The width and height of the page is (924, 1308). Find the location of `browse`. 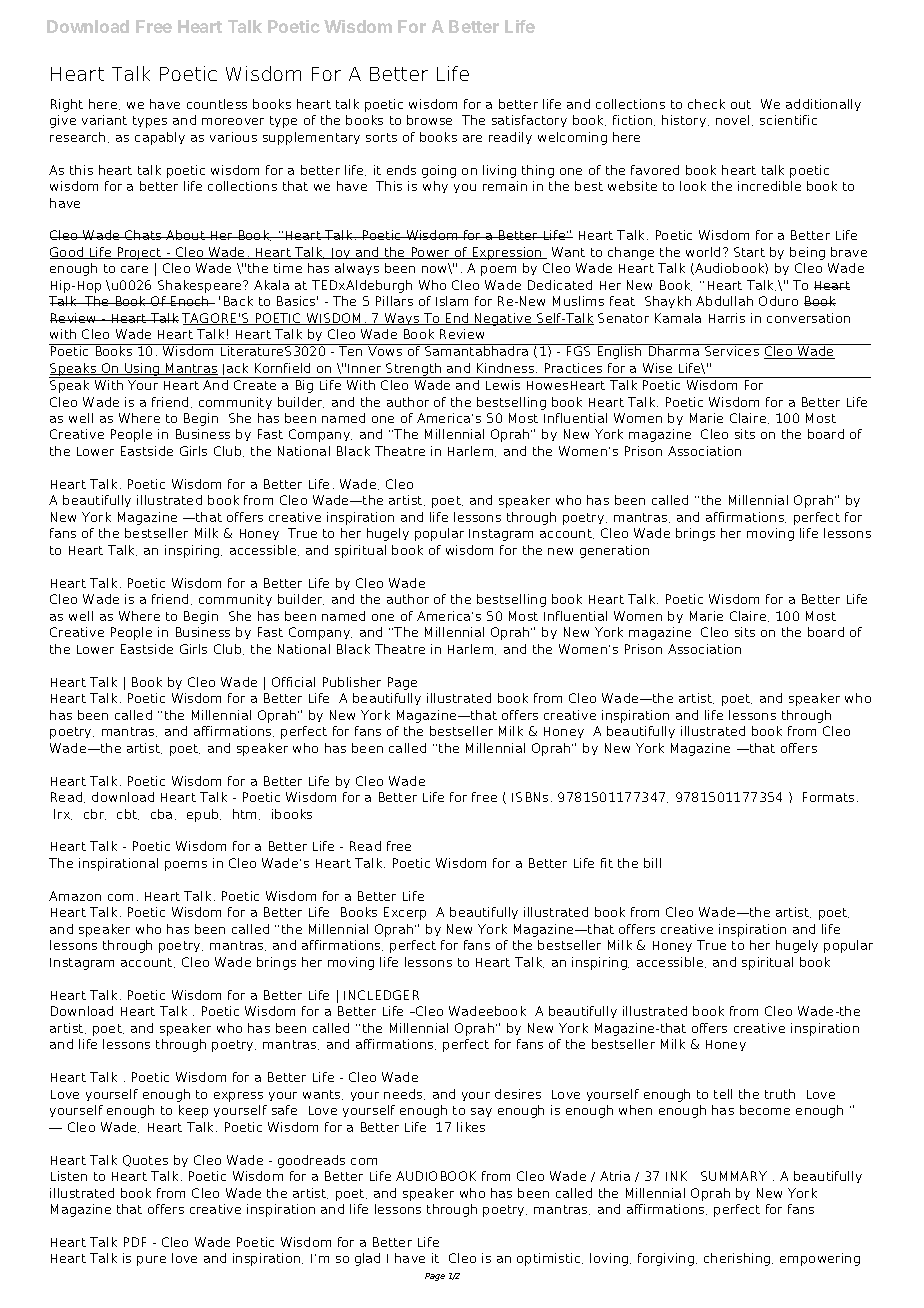

browse is located at coordinates (429, 120).
